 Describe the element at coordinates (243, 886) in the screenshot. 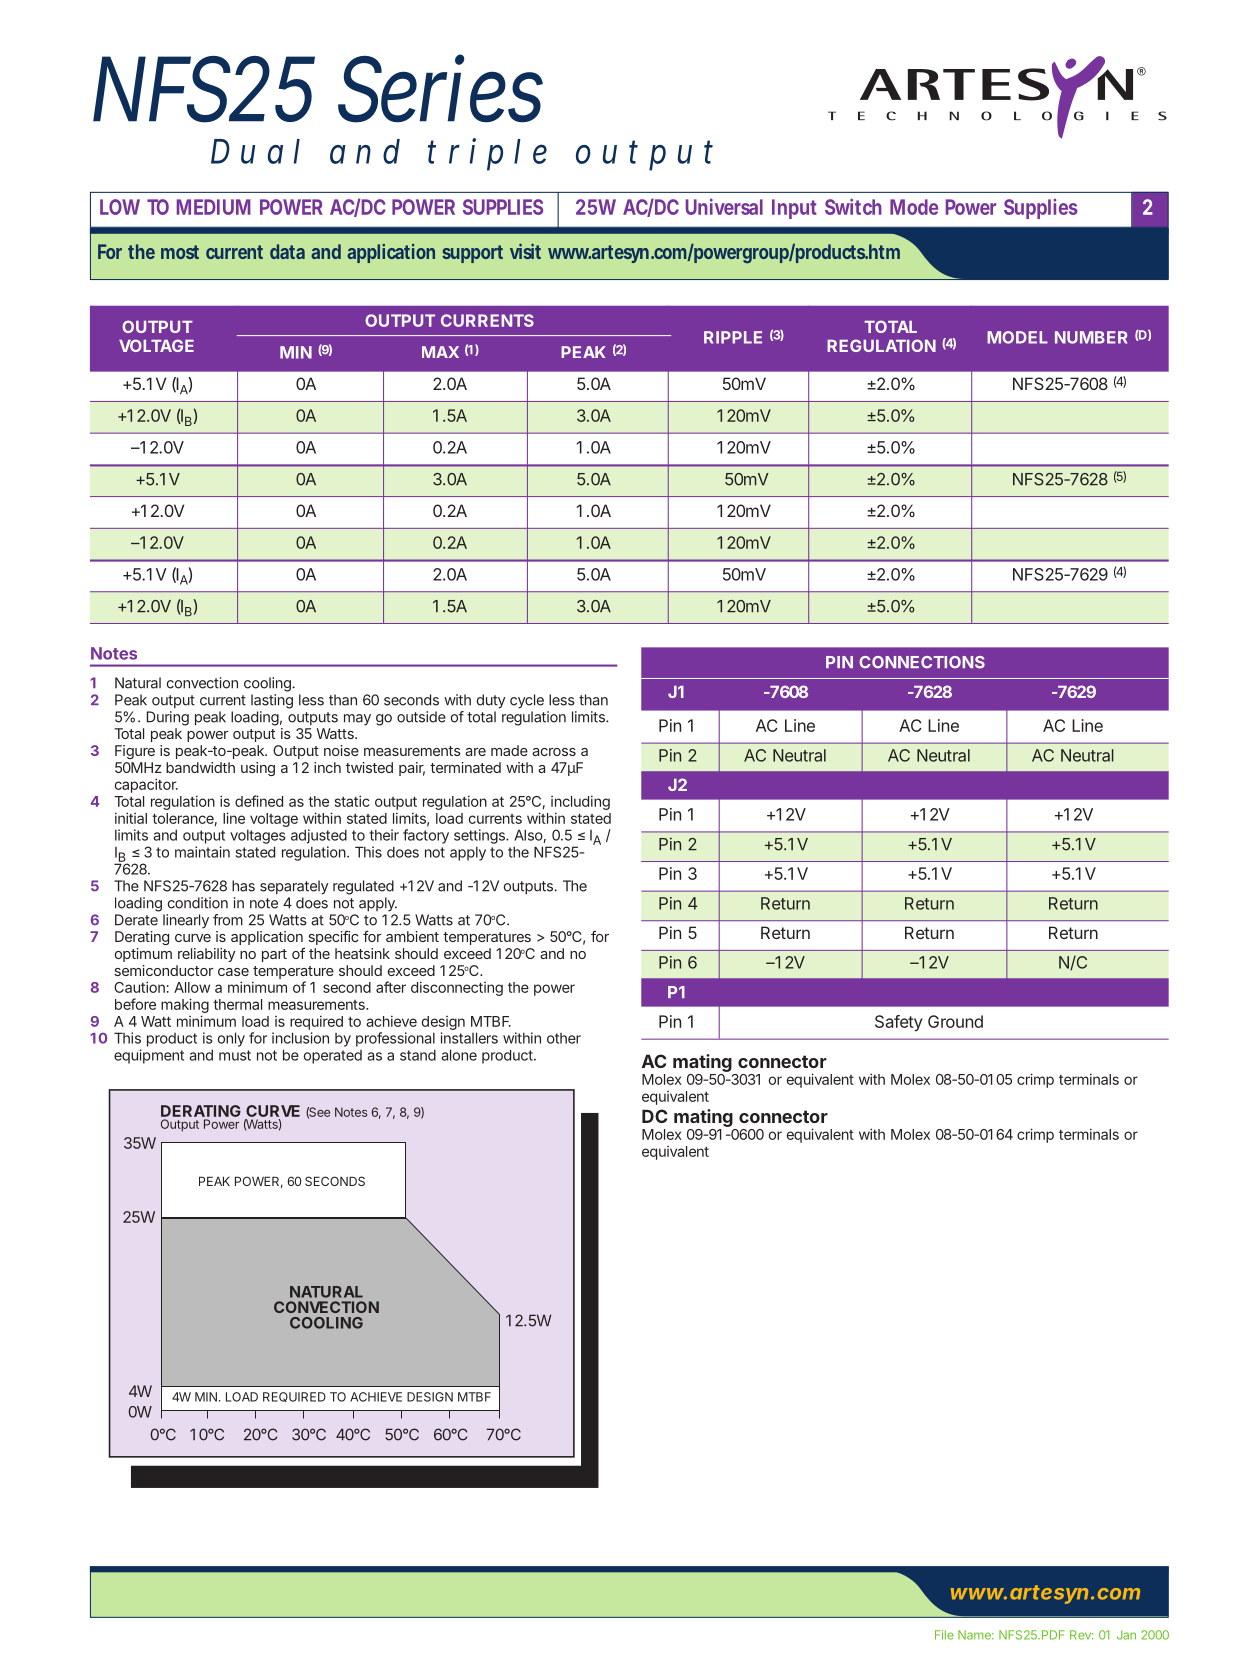

I see `has` at that location.
